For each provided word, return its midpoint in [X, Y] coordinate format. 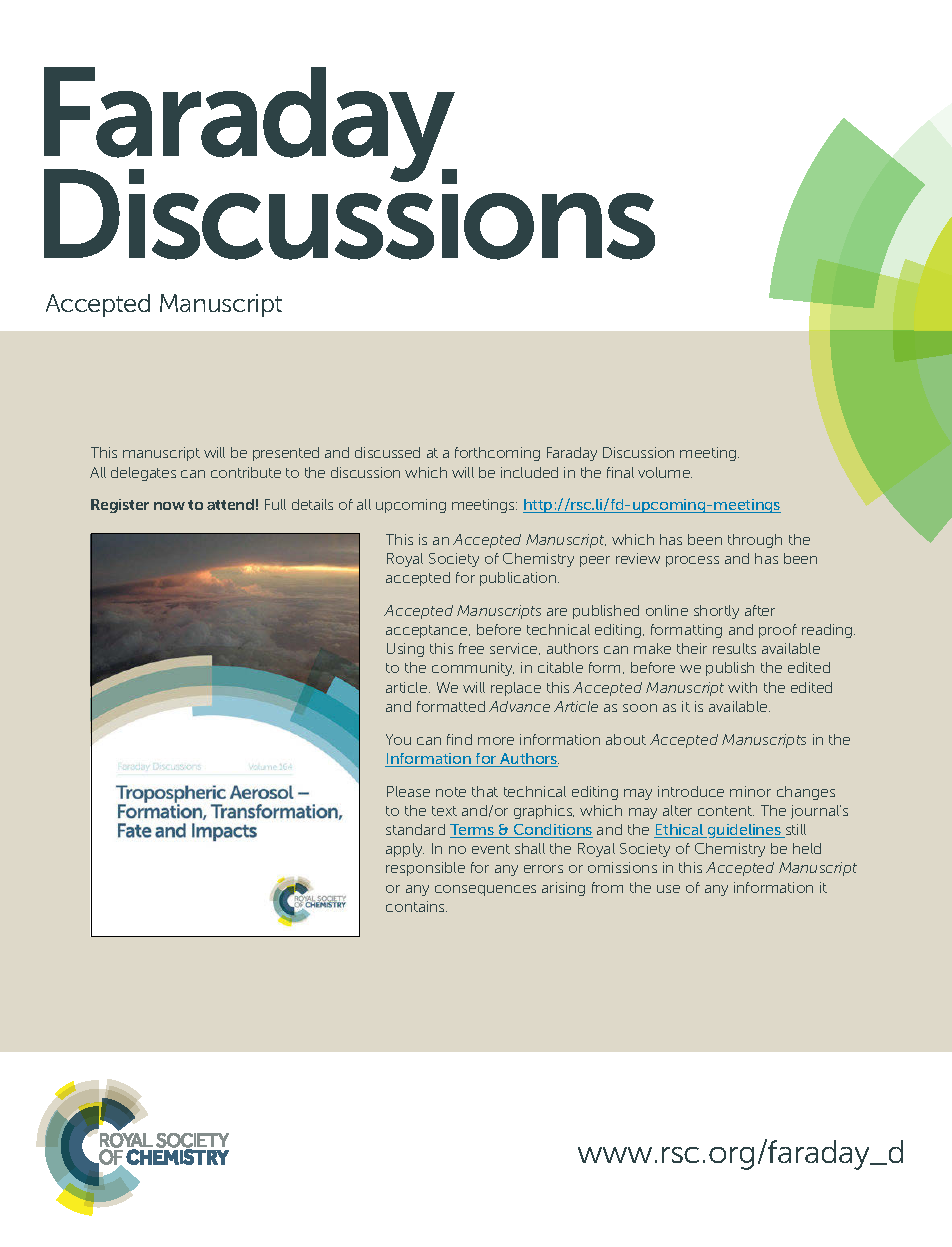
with [742, 687]
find [459, 739]
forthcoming [497, 454]
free [471, 648]
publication [519, 579]
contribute [246, 472]
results [734, 648]
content [726, 811]
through [755, 541]
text [444, 811]
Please [408, 791]
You [398, 739]
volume [665, 472]
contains [416, 906]
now [169, 506]
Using [405, 650]
